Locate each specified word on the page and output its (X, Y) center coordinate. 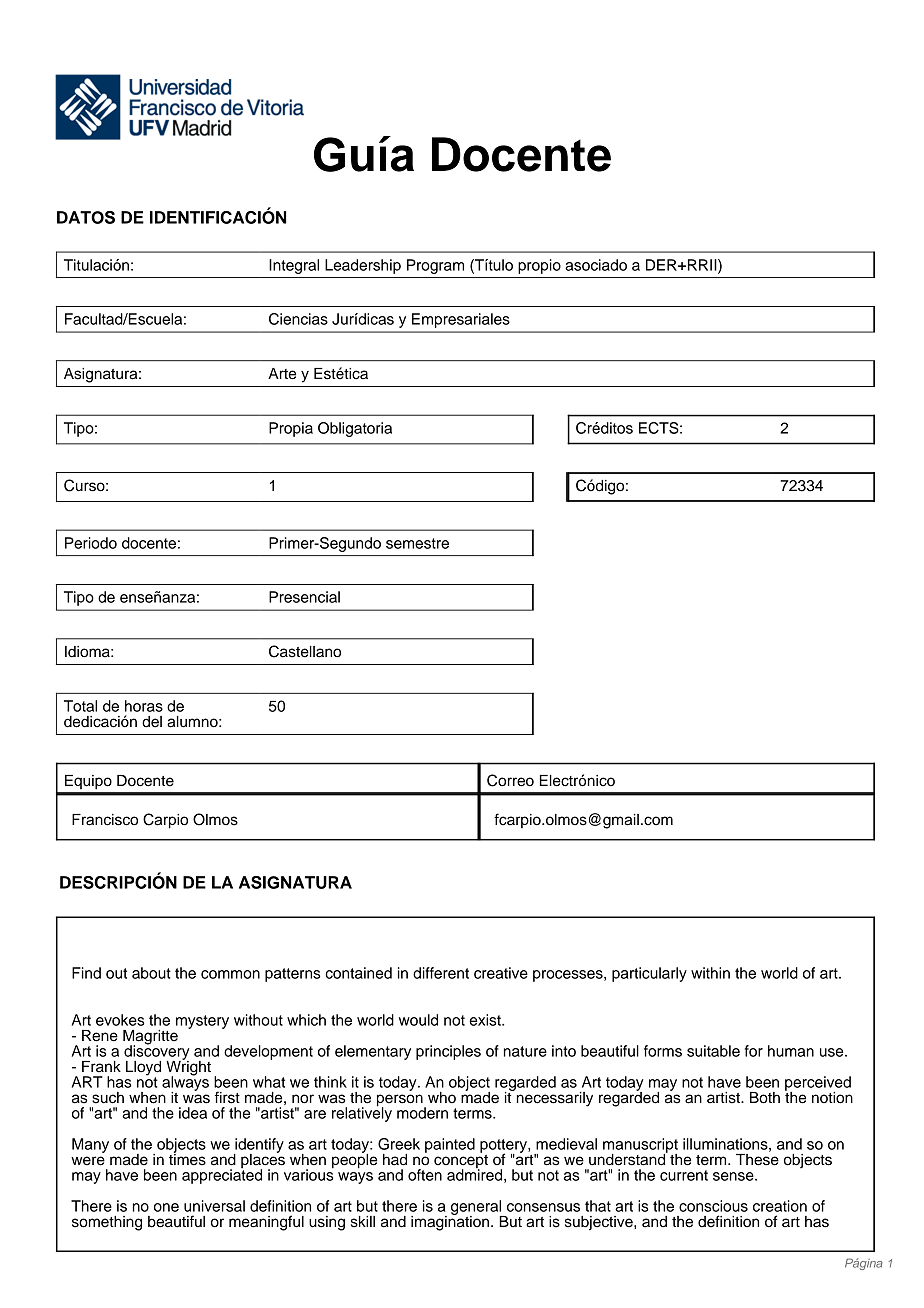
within (710, 973)
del (152, 722)
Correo (510, 780)
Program (435, 266)
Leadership (363, 266)
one (166, 1207)
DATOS (86, 217)
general (477, 1209)
